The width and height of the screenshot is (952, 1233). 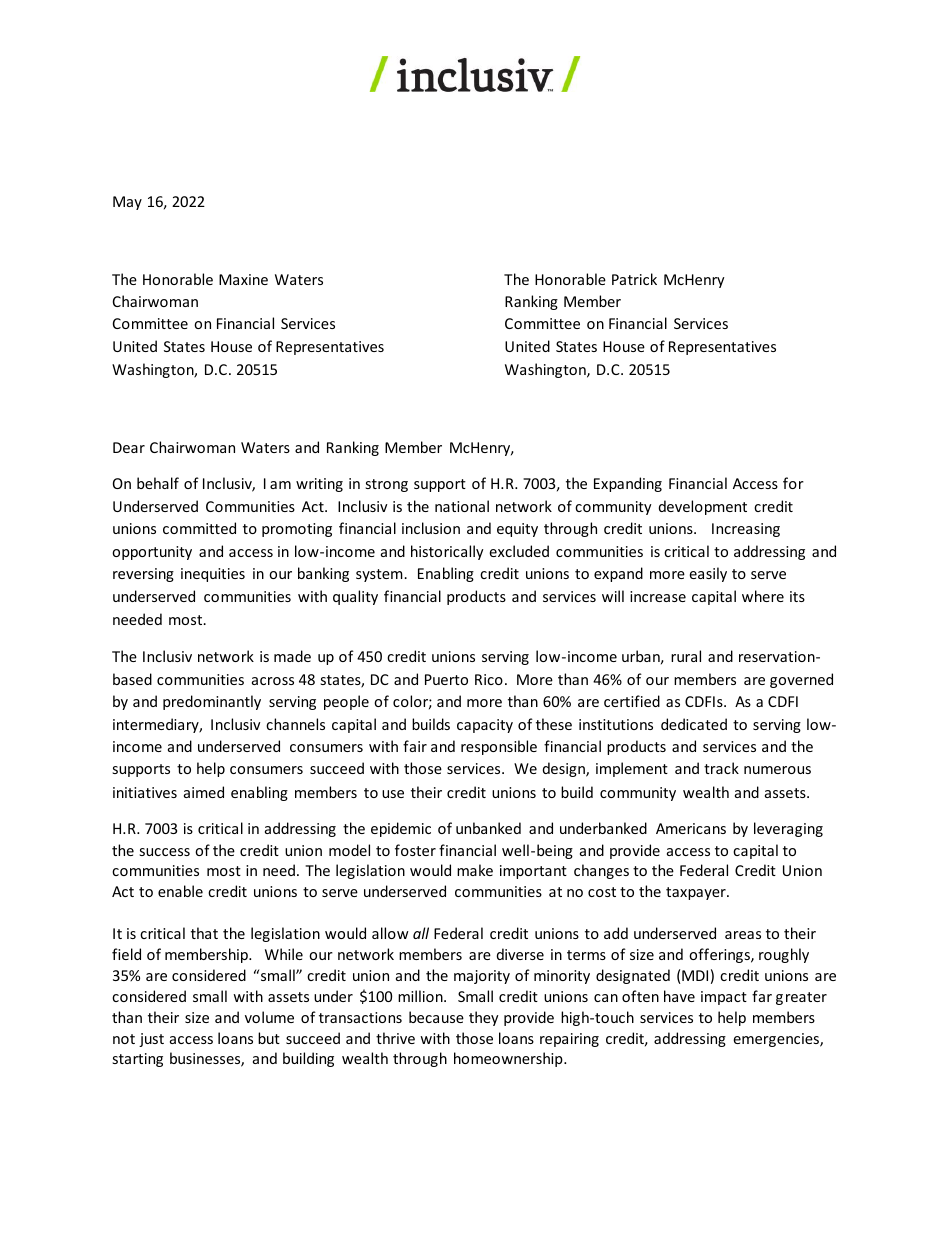 I want to click on just, so click(x=151, y=1040).
